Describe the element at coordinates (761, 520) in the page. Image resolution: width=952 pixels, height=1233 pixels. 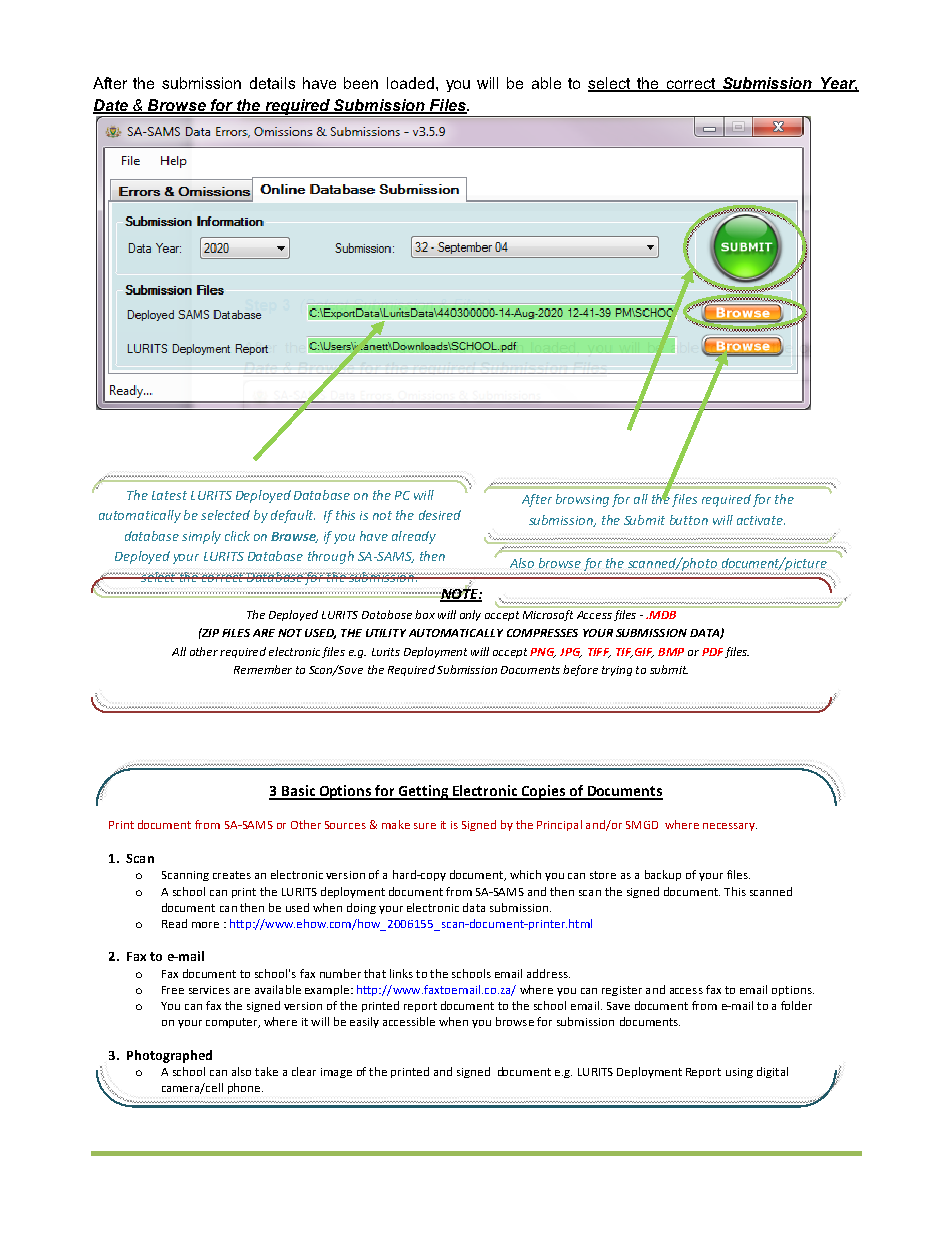
I see `activate` at that location.
